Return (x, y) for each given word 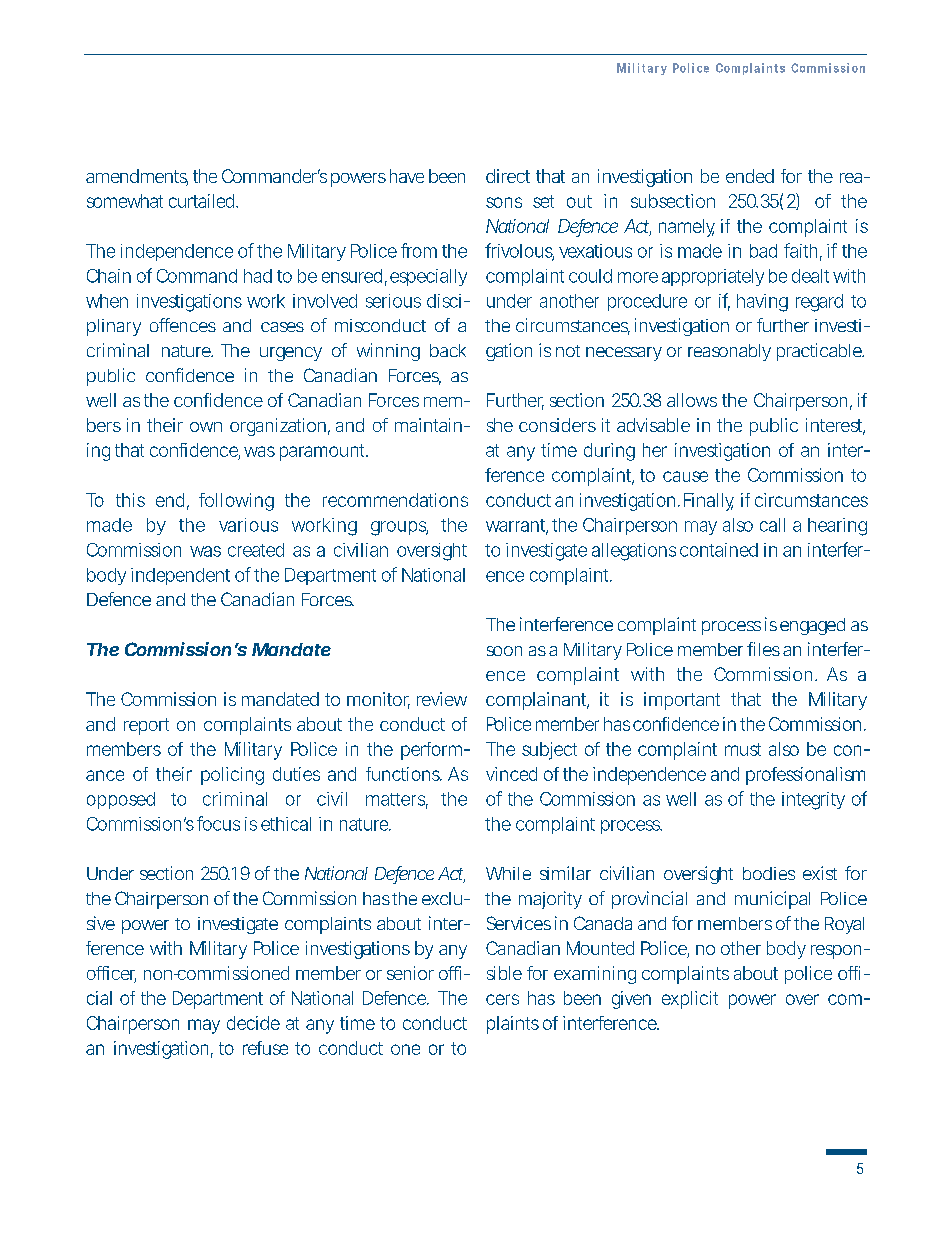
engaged (812, 626)
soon (504, 651)
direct (508, 176)
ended (750, 176)
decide (253, 1023)
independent (180, 576)
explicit (690, 1000)
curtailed (203, 201)
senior (410, 973)
